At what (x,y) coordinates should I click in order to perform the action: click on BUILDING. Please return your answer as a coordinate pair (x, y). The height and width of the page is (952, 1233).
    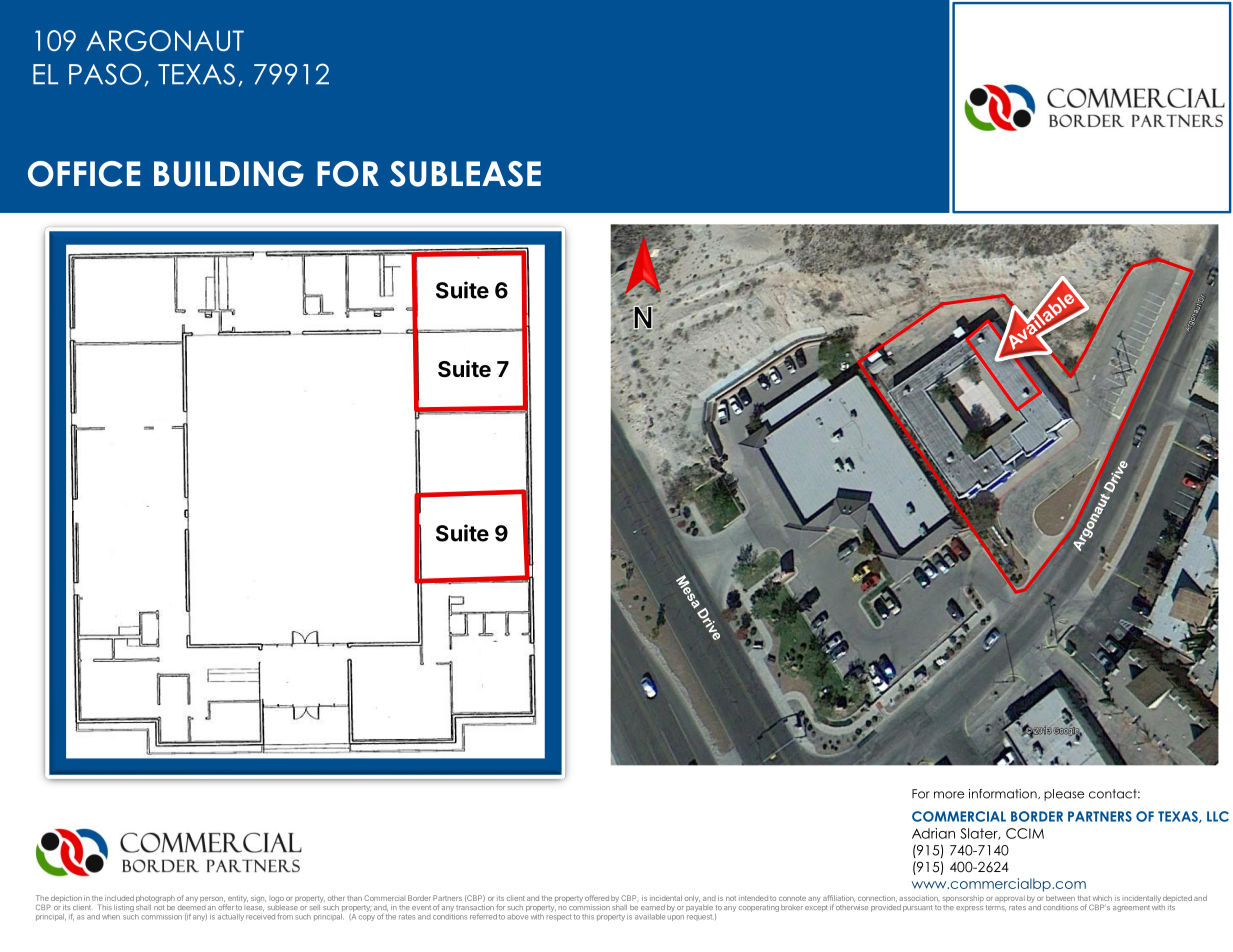
    Looking at the image, I should click on (229, 174).
